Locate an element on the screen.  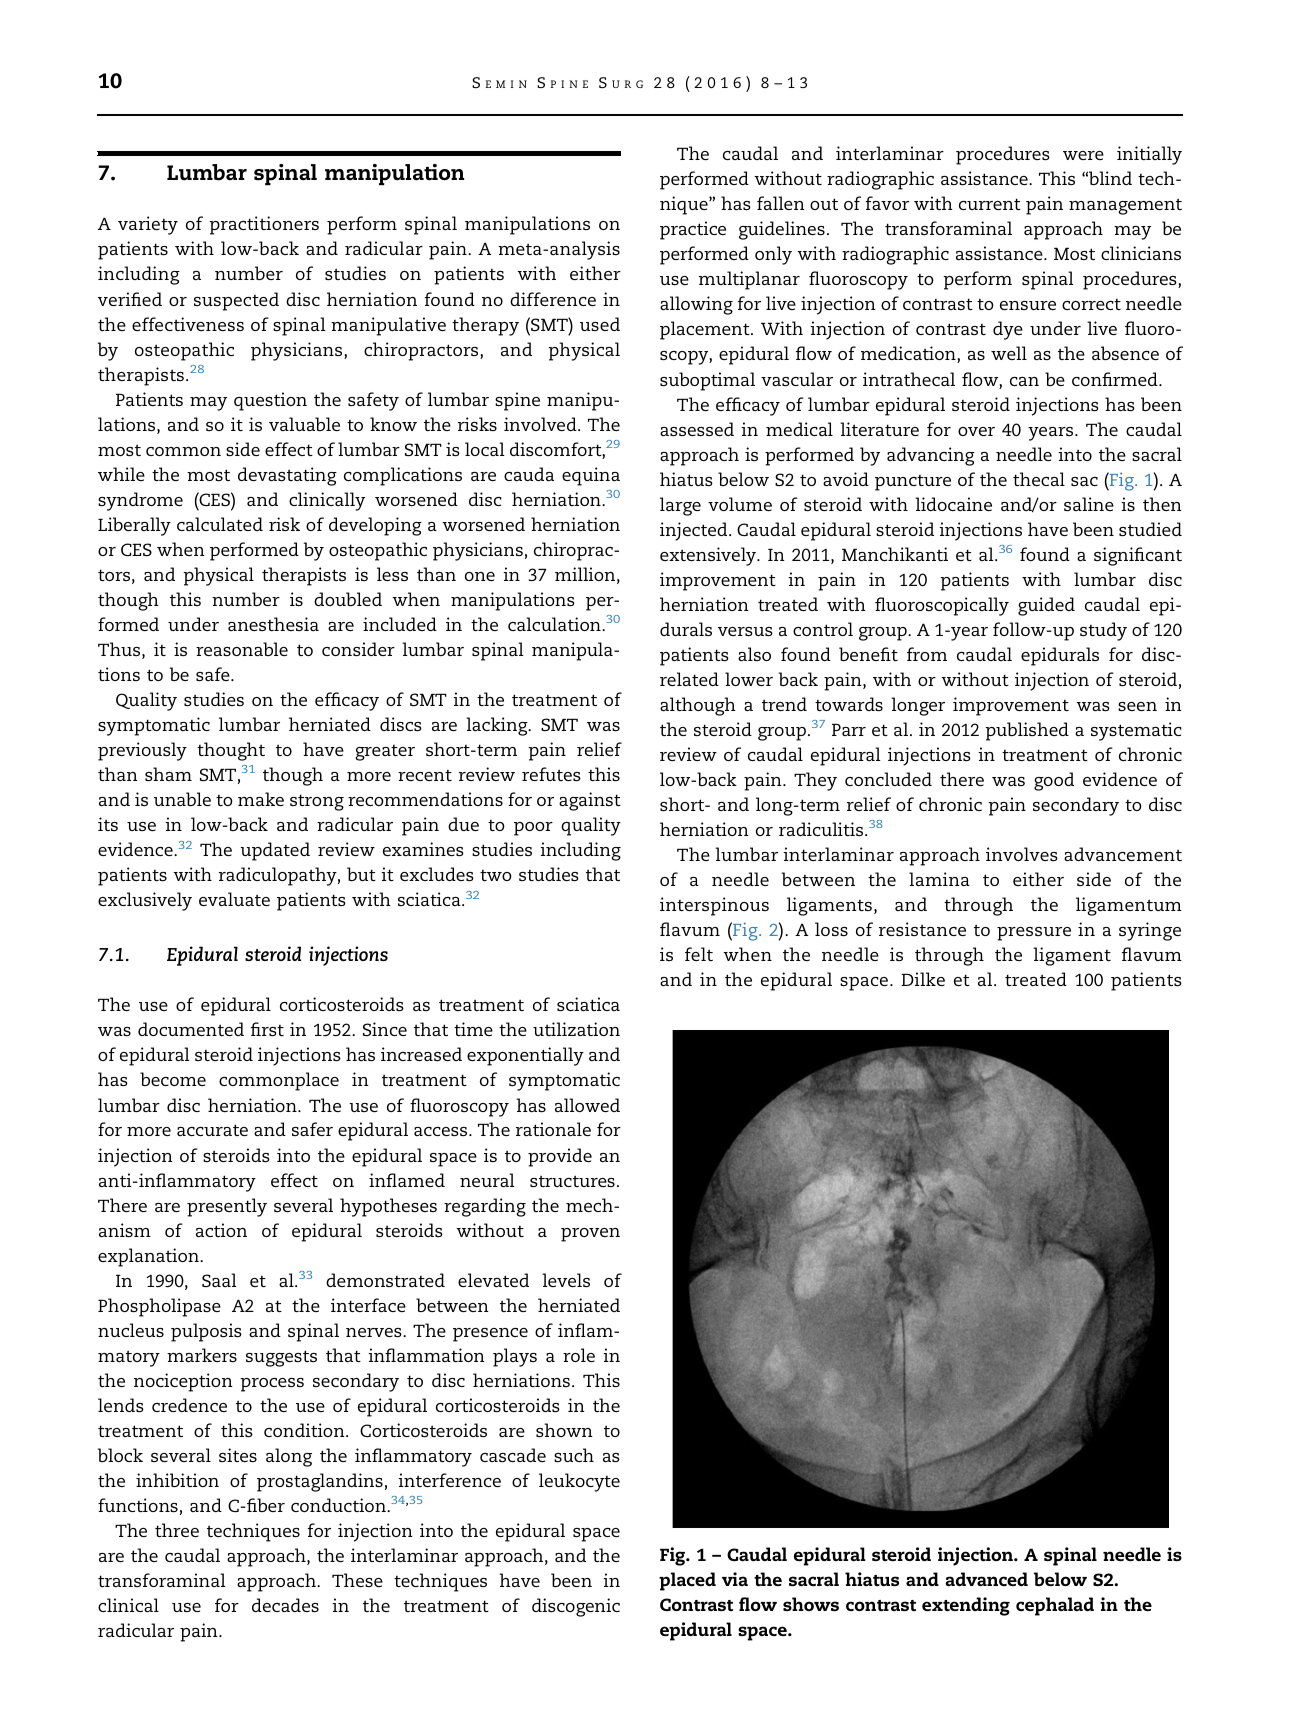
updated is located at coordinates (275, 851).
